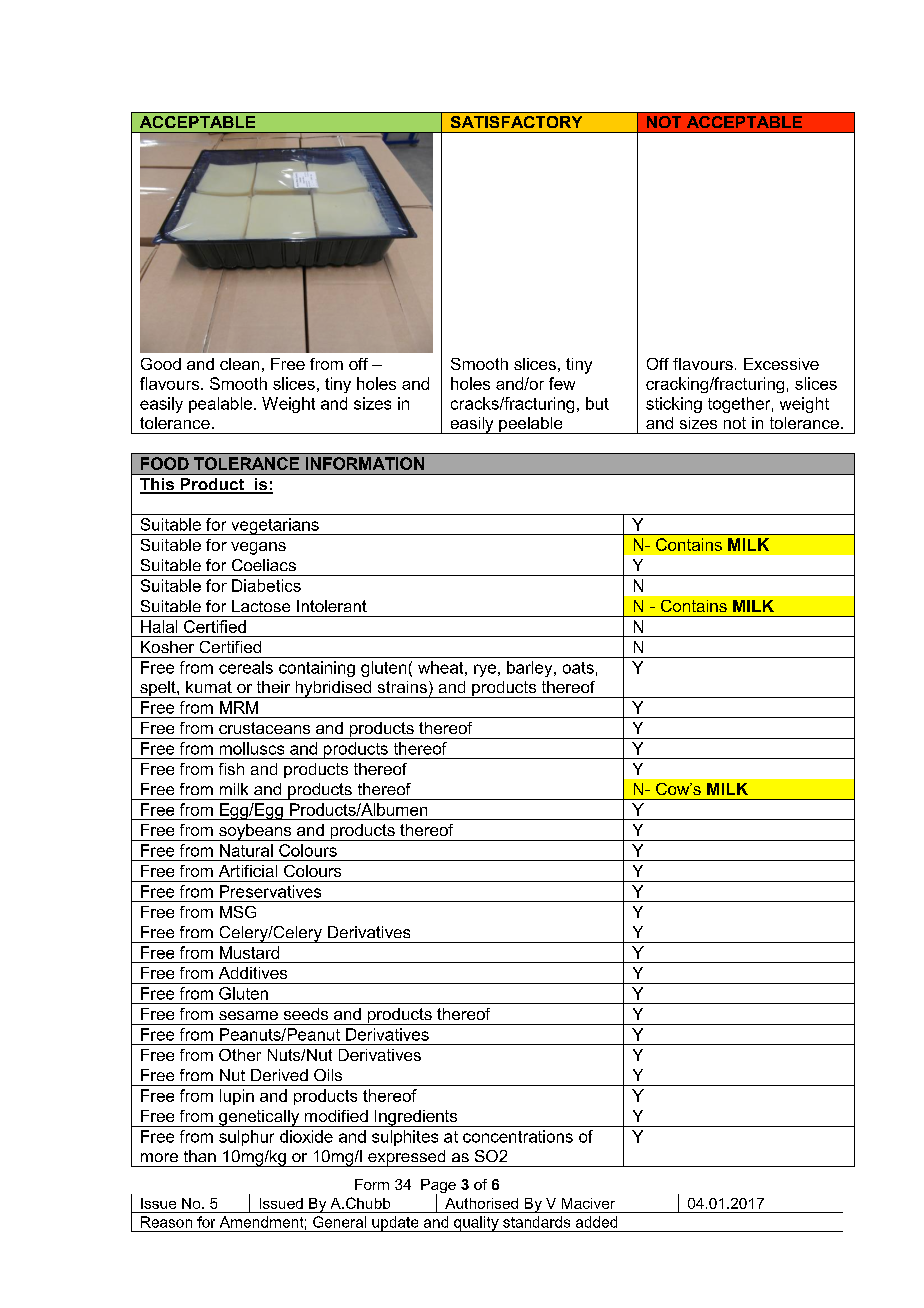 The height and width of the screenshot is (1308, 924). What do you see at coordinates (518, 1136) in the screenshot?
I see `concentrations` at bounding box center [518, 1136].
